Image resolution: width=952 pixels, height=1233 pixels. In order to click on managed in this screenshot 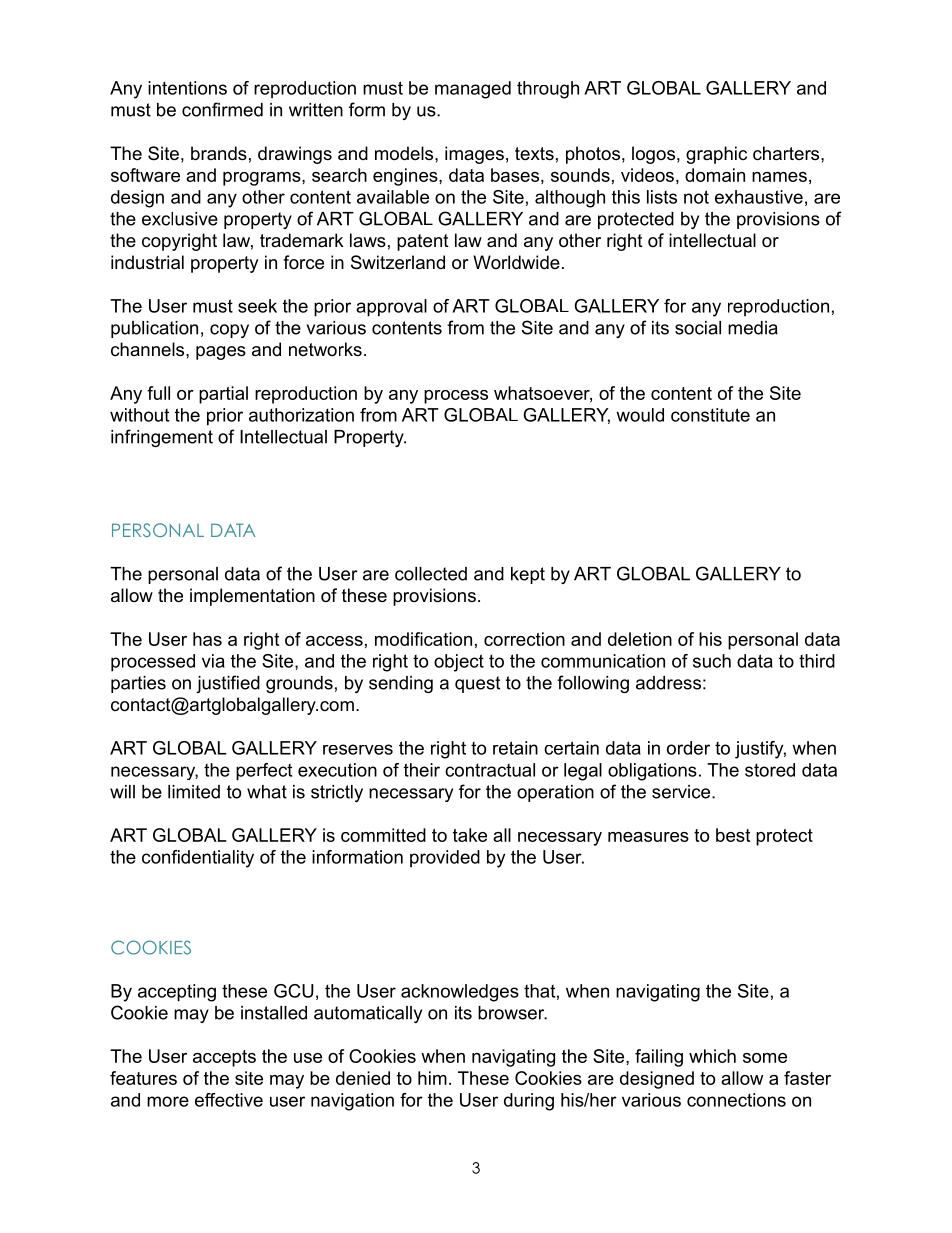, I will do `click(473, 90)`.
